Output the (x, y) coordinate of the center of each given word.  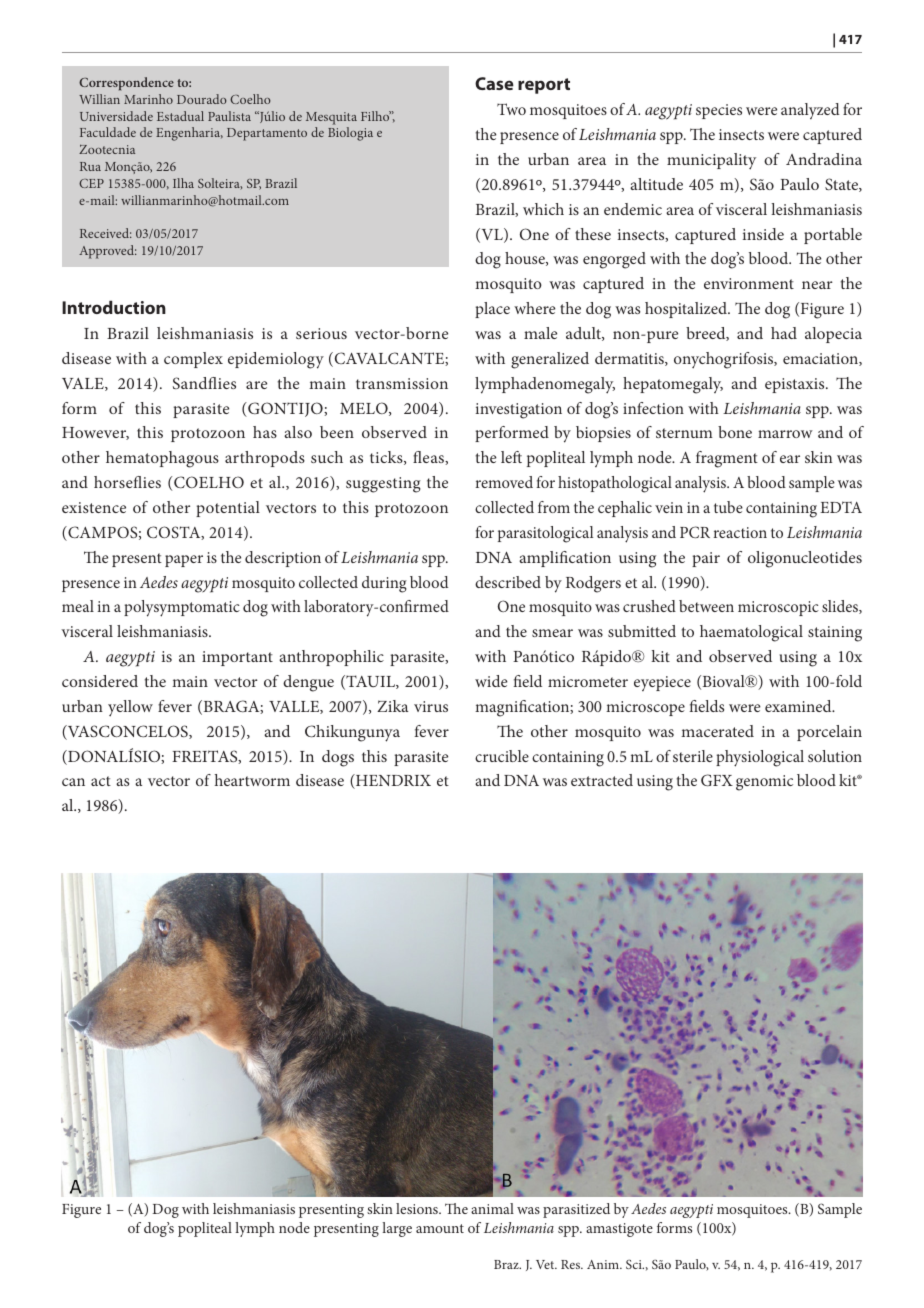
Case (494, 83)
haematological (751, 633)
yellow (130, 708)
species (719, 111)
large (397, 1229)
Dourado (202, 99)
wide (491, 681)
